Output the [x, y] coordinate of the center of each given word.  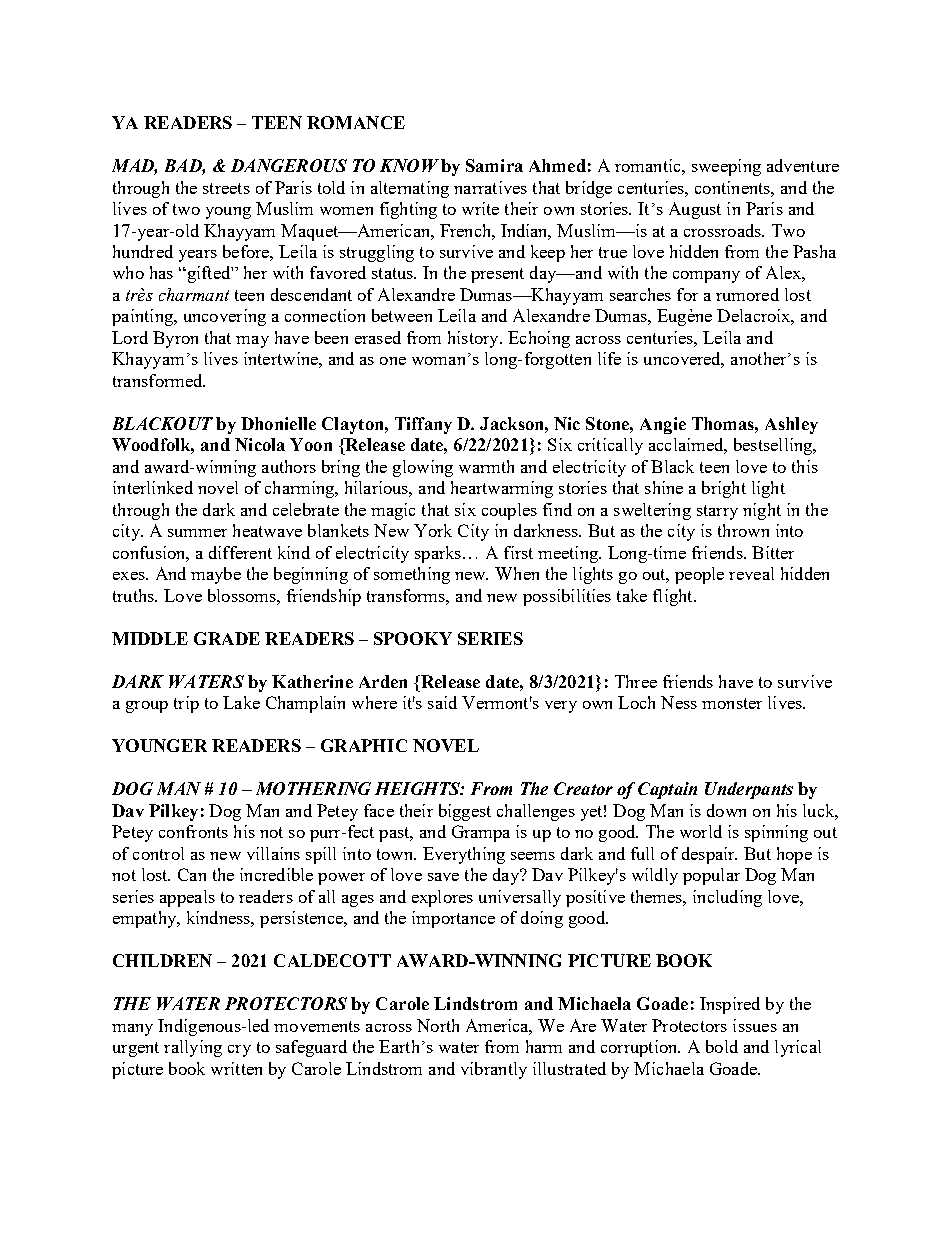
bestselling [774, 446]
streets [226, 188]
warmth [486, 466]
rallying [193, 1048]
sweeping [726, 167]
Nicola [260, 444]
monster [732, 703]
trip [186, 704]
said [442, 702]
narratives [490, 187]
